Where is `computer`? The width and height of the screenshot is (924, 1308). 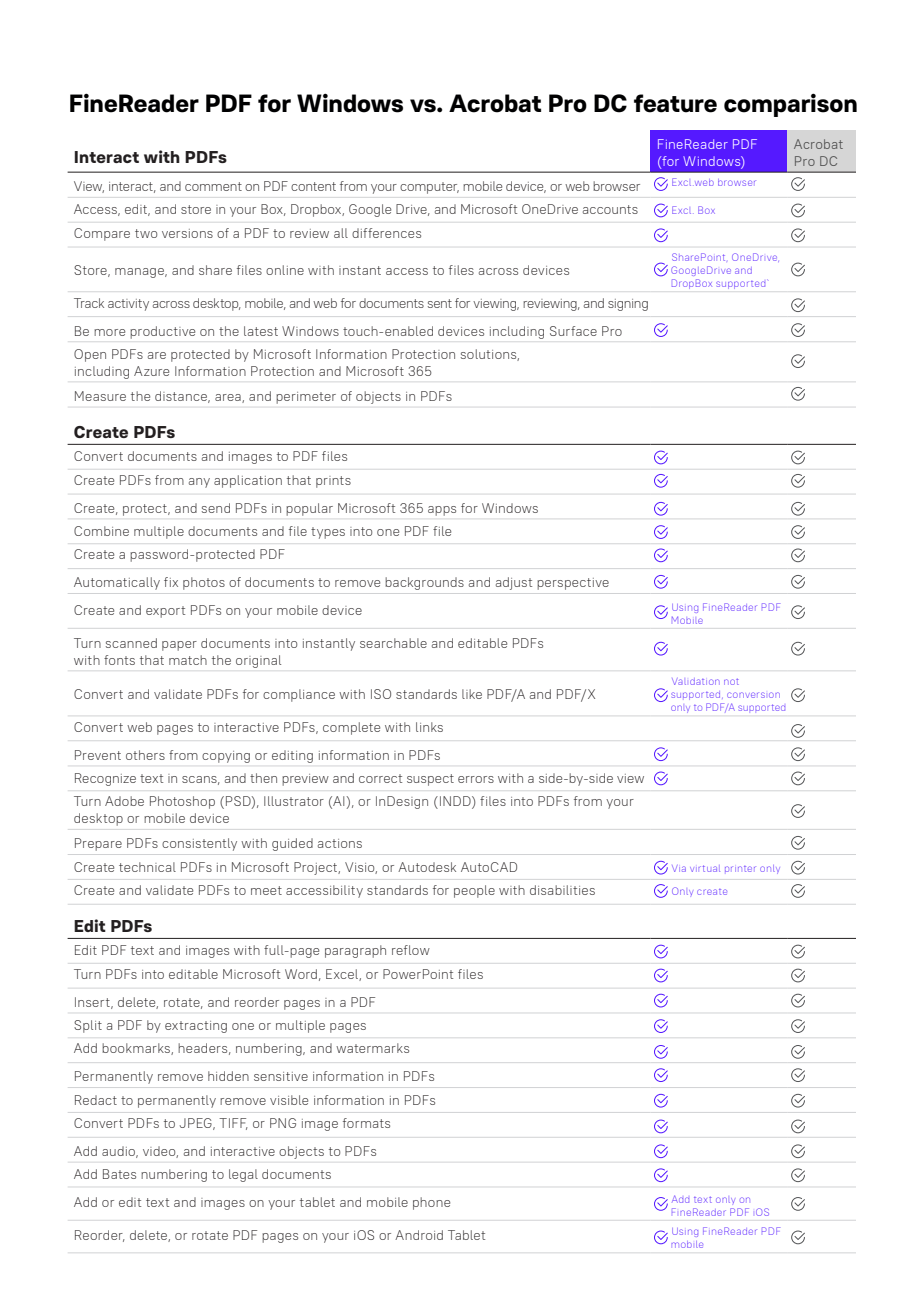
computer is located at coordinates (429, 188).
